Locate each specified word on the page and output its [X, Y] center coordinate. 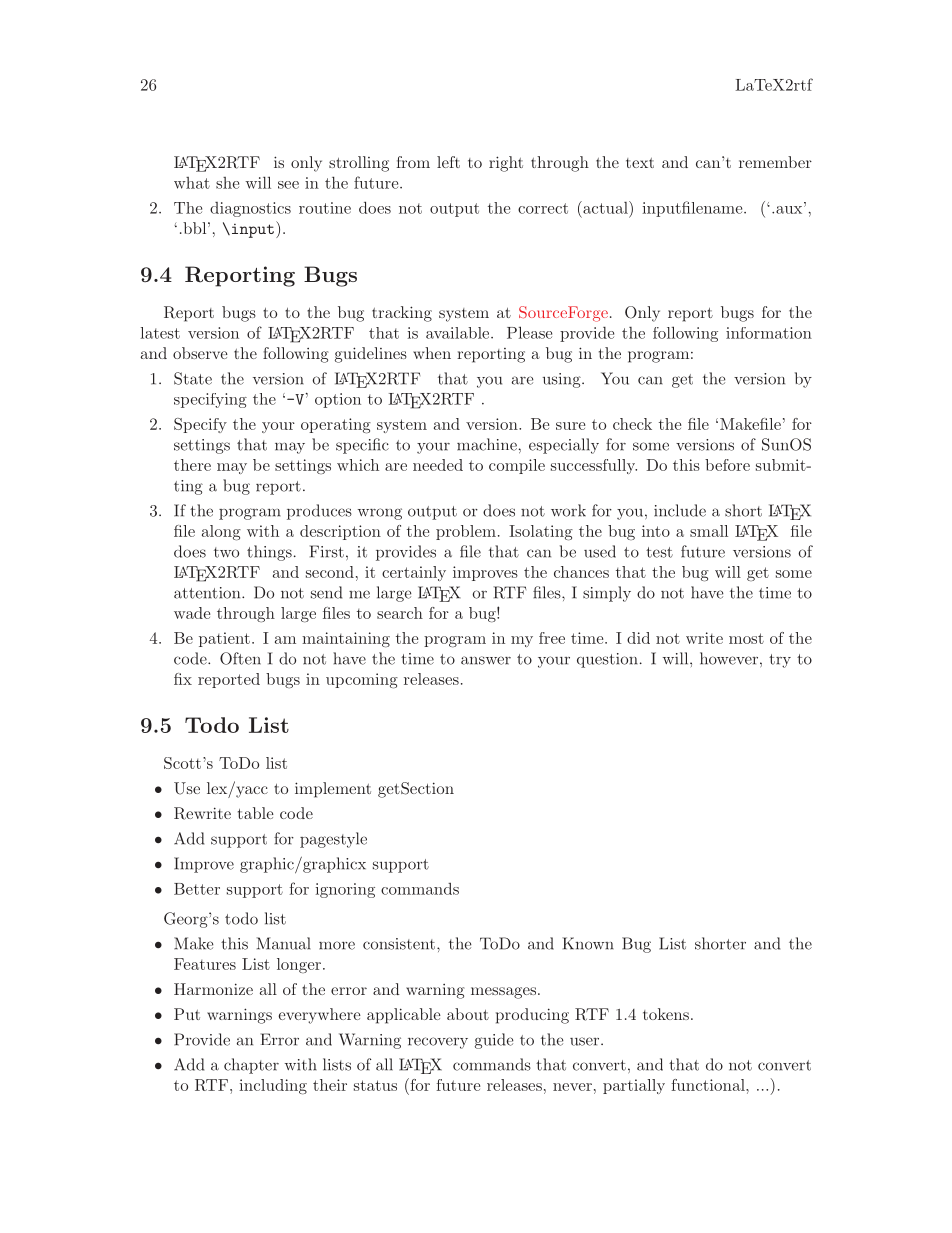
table [256, 813]
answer [486, 660]
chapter [251, 1066]
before [727, 465]
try [780, 661]
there [192, 465]
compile [517, 466]
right [506, 164]
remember [775, 162]
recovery [438, 1043]
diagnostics [250, 209]
